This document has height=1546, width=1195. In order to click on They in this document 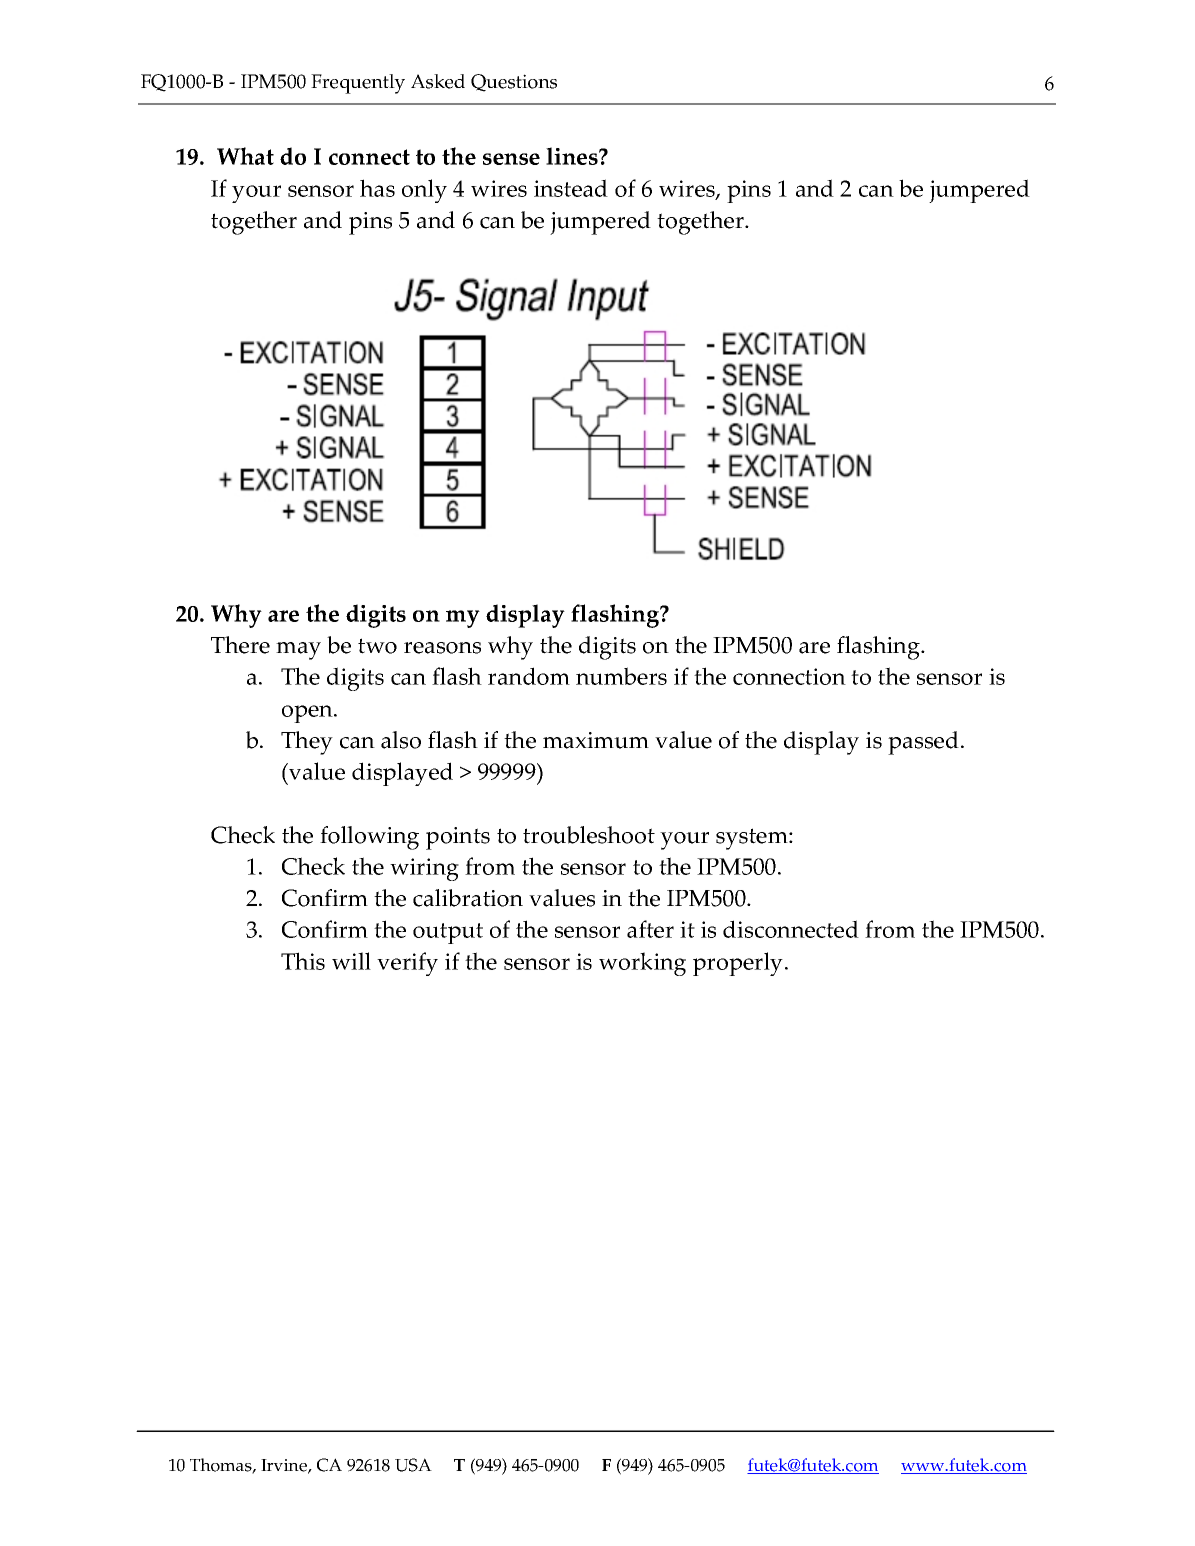, I will do `click(307, 743)`.
